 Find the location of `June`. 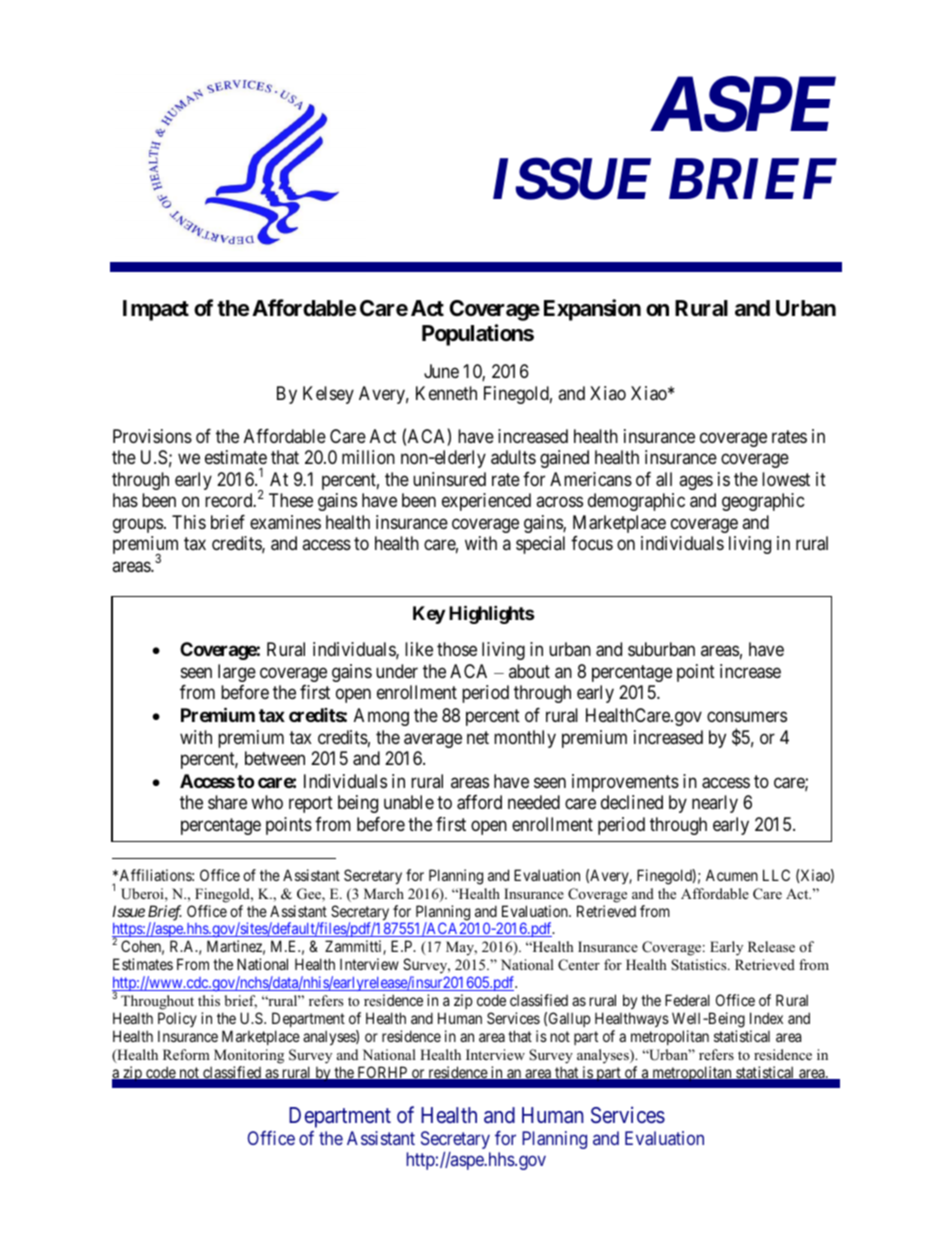

June is located at coordinates (441, 371).
